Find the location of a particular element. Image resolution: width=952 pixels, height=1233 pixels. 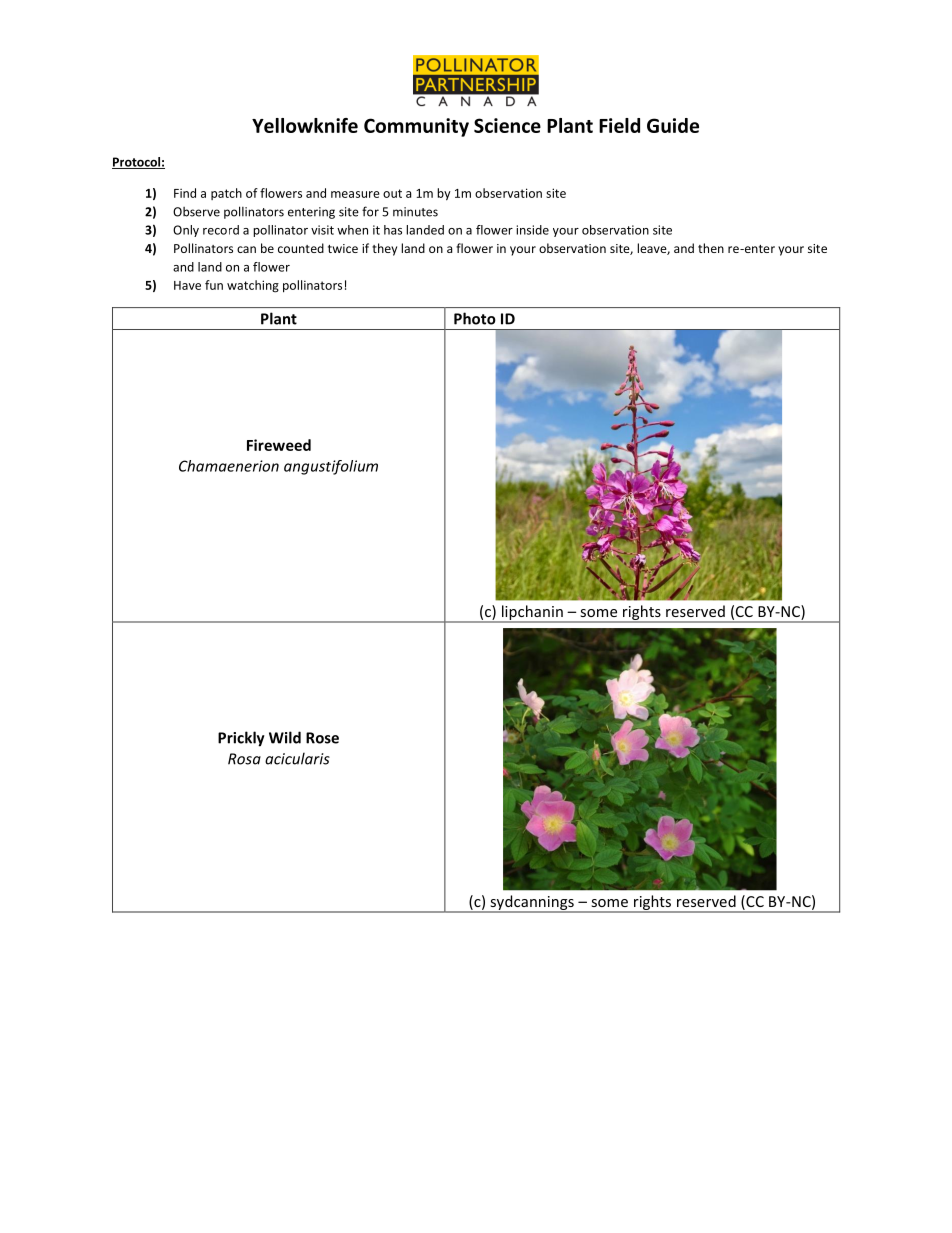

patch is located at coordinates (226, 194).
